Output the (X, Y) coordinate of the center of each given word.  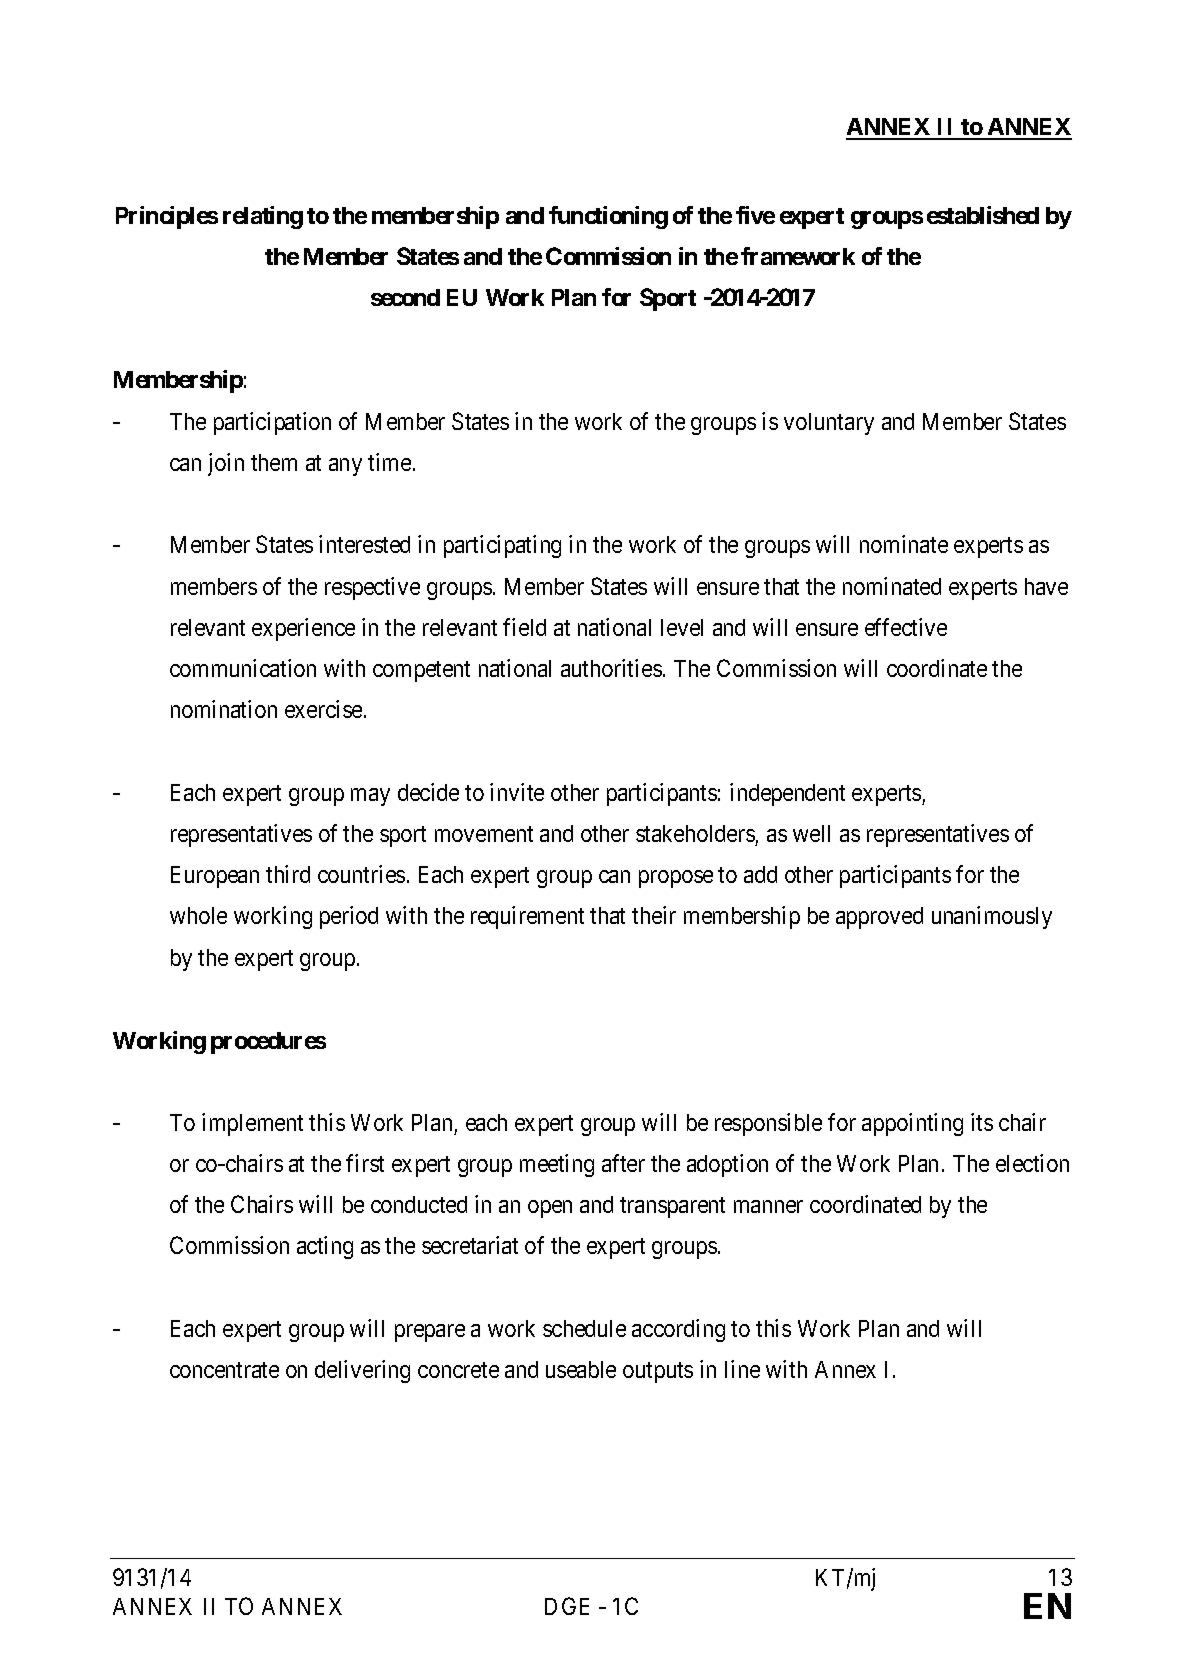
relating (263, 217)
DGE (567, 1606)
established (983, 215)
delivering (362, 1371)
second (405, 297)
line (742, 1369)
